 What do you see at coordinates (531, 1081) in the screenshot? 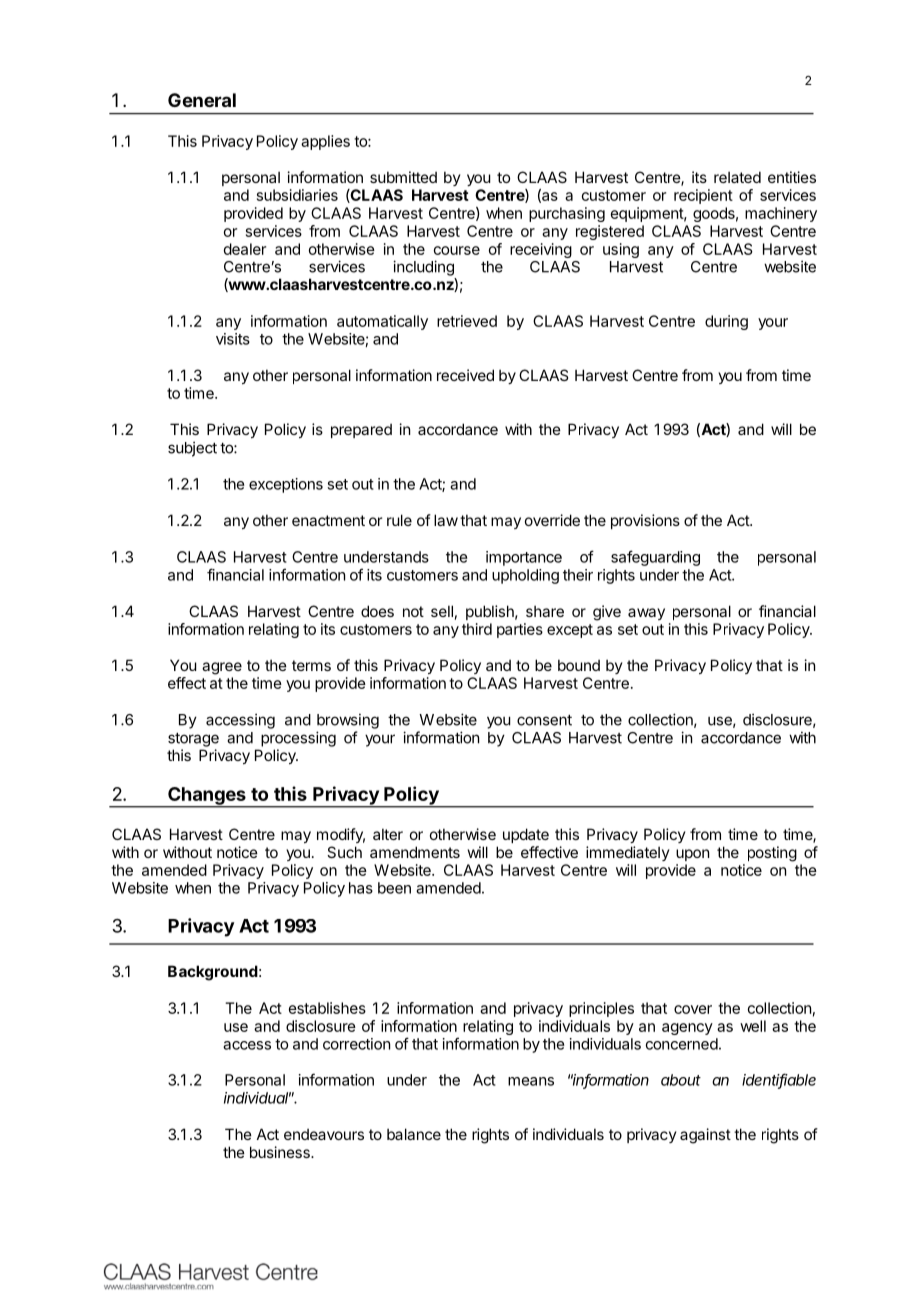
I see `means` at bounding box center [531, 1081].
